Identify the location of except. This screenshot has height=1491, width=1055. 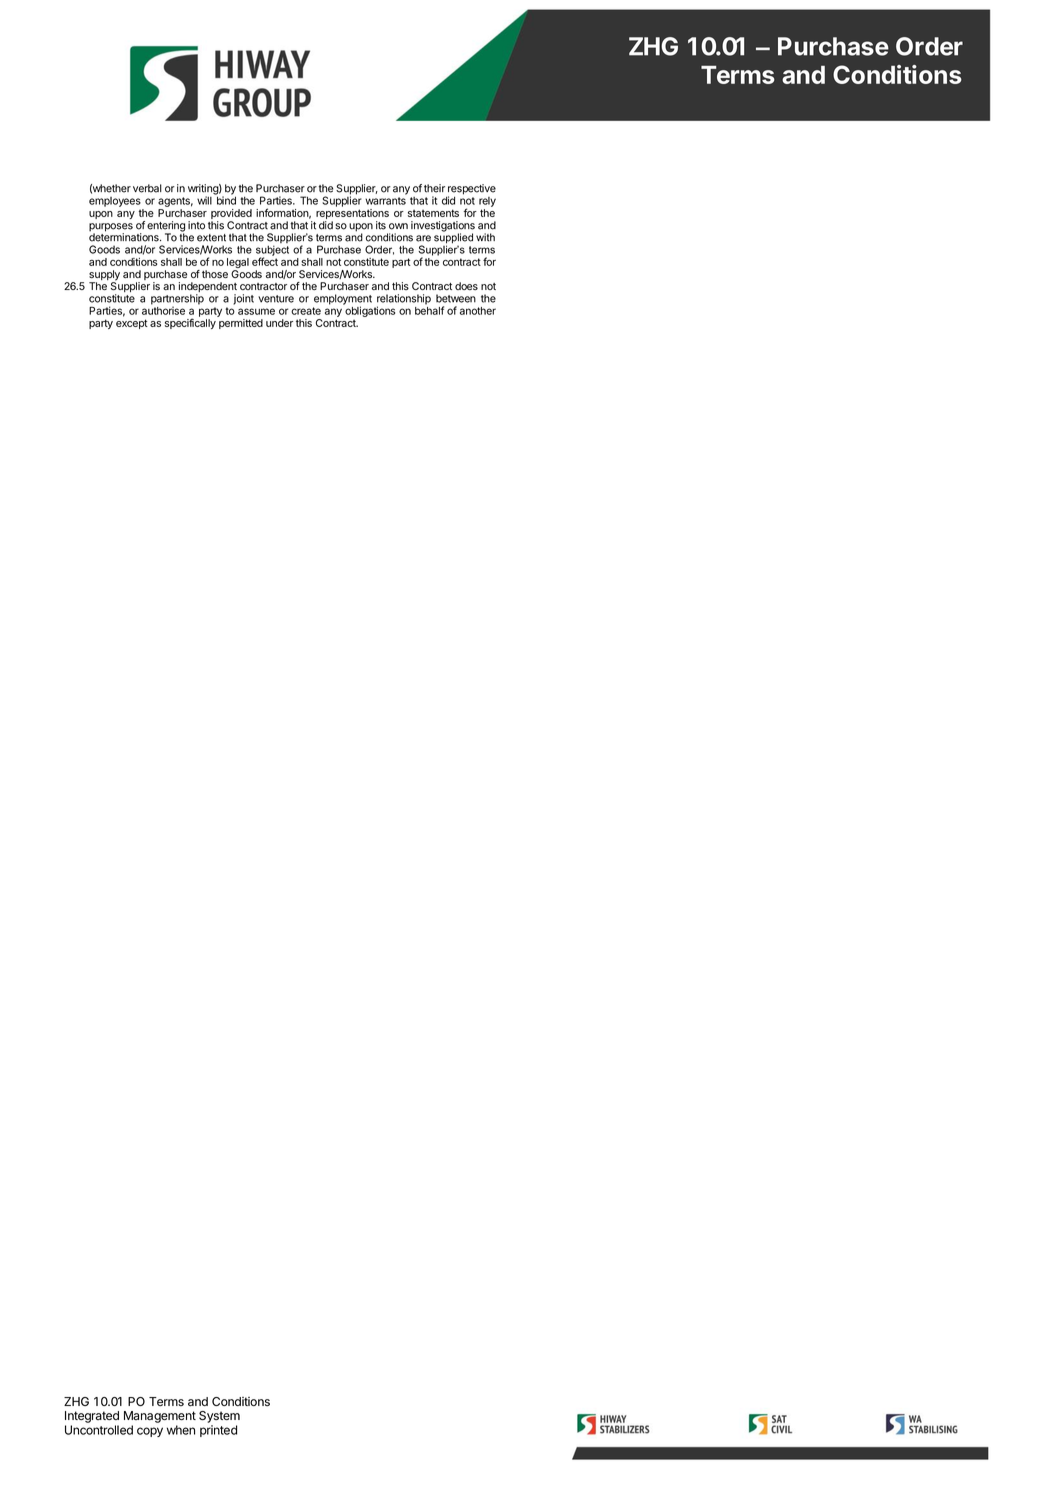
(132, 324).
